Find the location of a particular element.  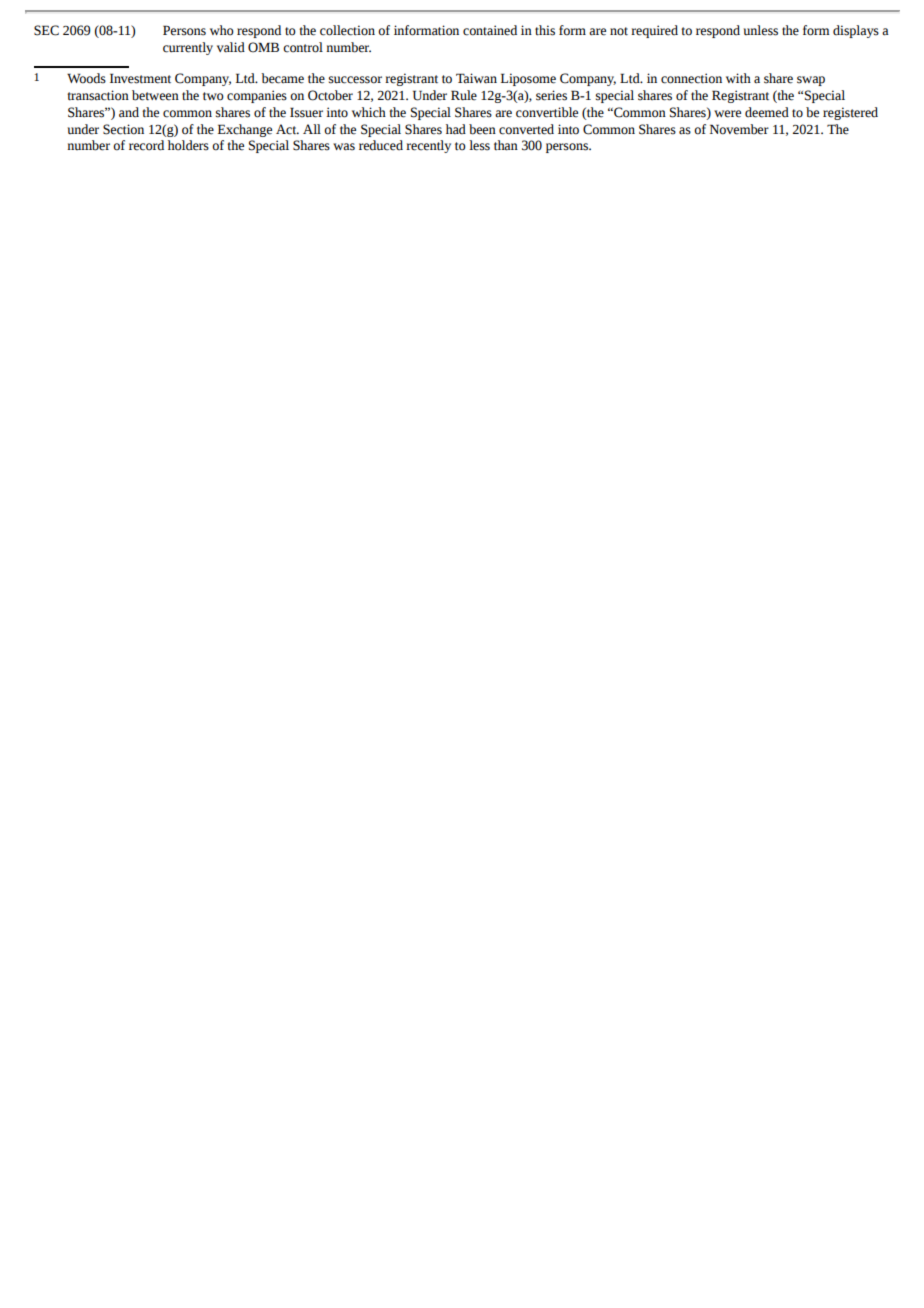

holders is located at coordinates (188, 145).
